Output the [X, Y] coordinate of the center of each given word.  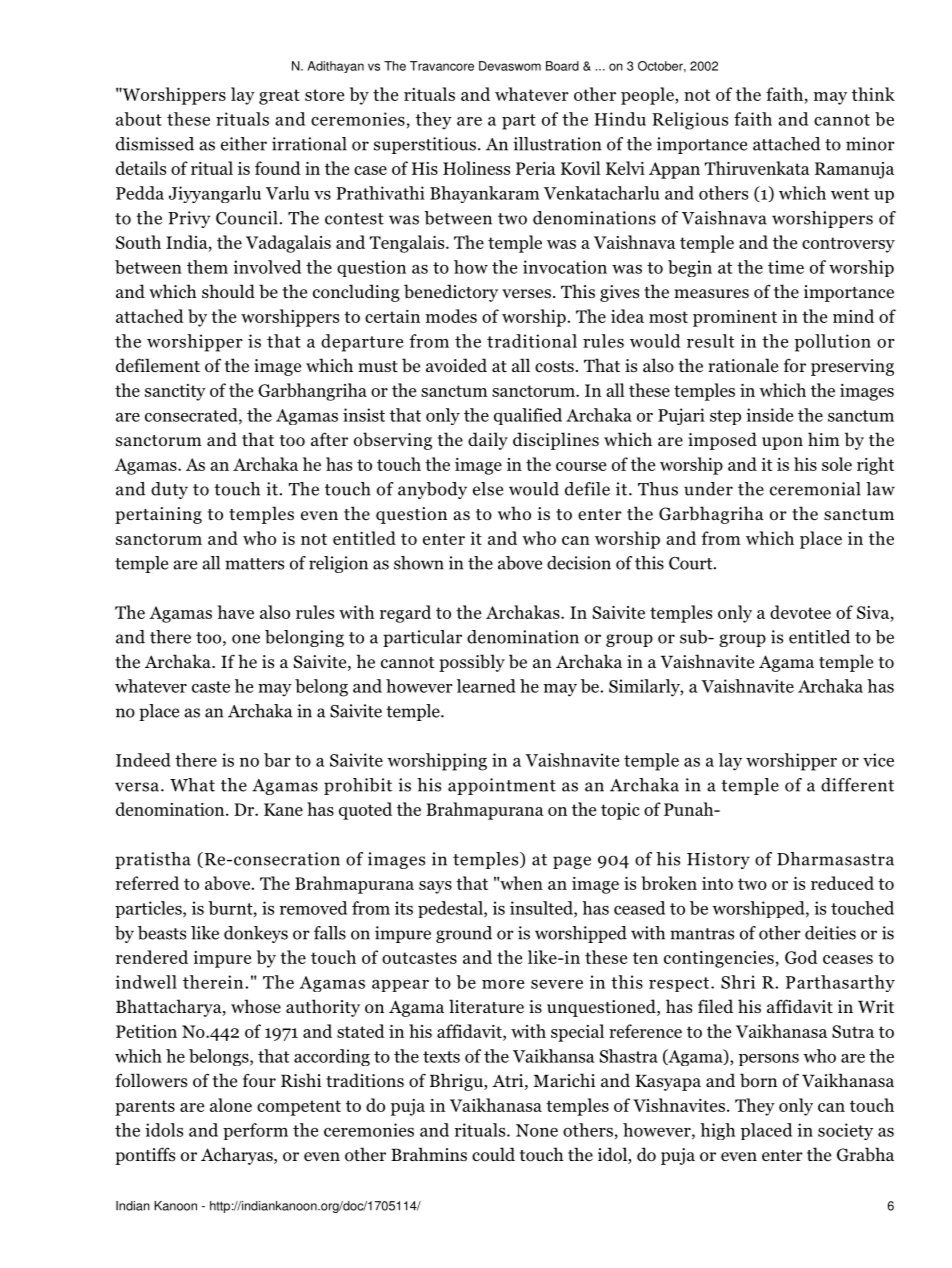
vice [878, 760]
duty [169, 490]
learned [486, 686]
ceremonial [815, 489]
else [488, 489]
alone [231, 1105]
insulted [542, 909]
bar [277, 760]
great [279, 97]
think [873, 94]
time [786, 267]
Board [562, 66]
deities [830, 933]
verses [526, 293]
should [228, 291]
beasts [162, 933]
